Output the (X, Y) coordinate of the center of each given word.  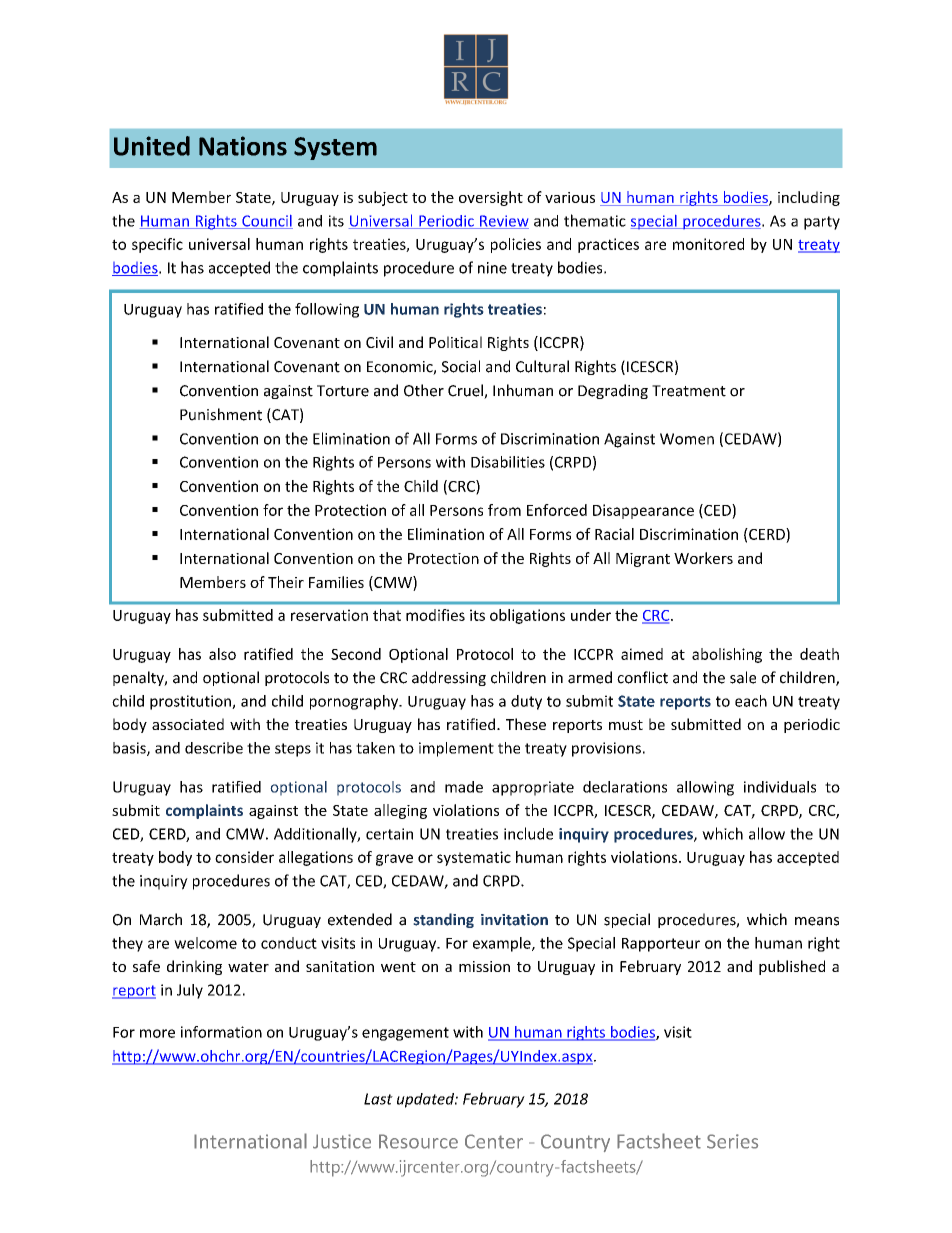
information (221, 1032)
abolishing (727, 655)
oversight (491, 198)
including (809, 198)
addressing (449, 678)
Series (732, 1141)
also (222, 654)
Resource (418, 1141)
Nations (243, 146)
